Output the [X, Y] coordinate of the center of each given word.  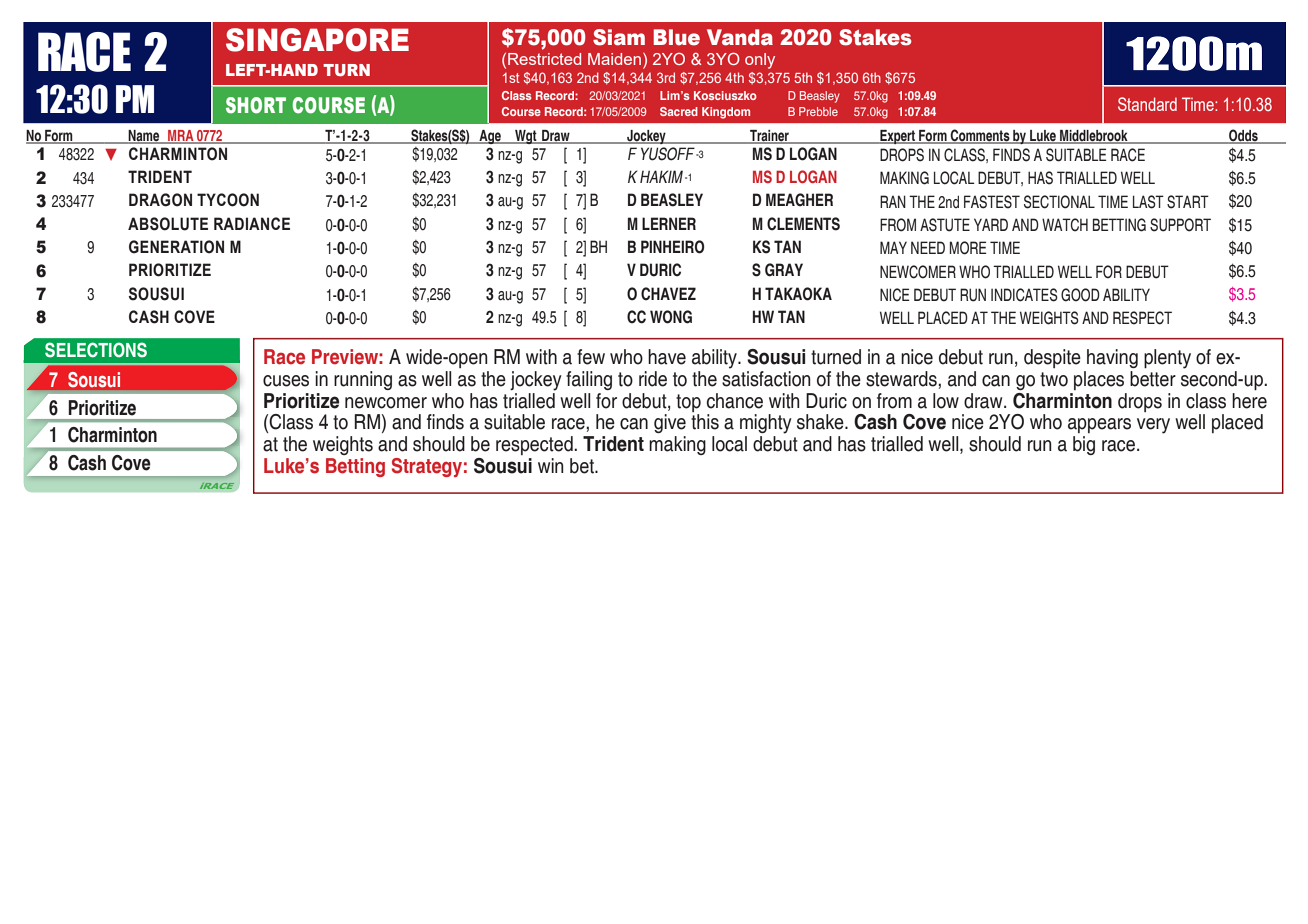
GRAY [784, 270]
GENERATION [176, 247]
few [591, 357]
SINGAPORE [317, 40]
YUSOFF [668, 154]
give [670, 423]
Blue [676, 37]
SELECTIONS [96, 350]
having [1112, 358]
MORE [968, 248]
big [1084, 445]
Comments [980, 136]
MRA [181, 136]
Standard [1147, 104]
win [551, 465]
